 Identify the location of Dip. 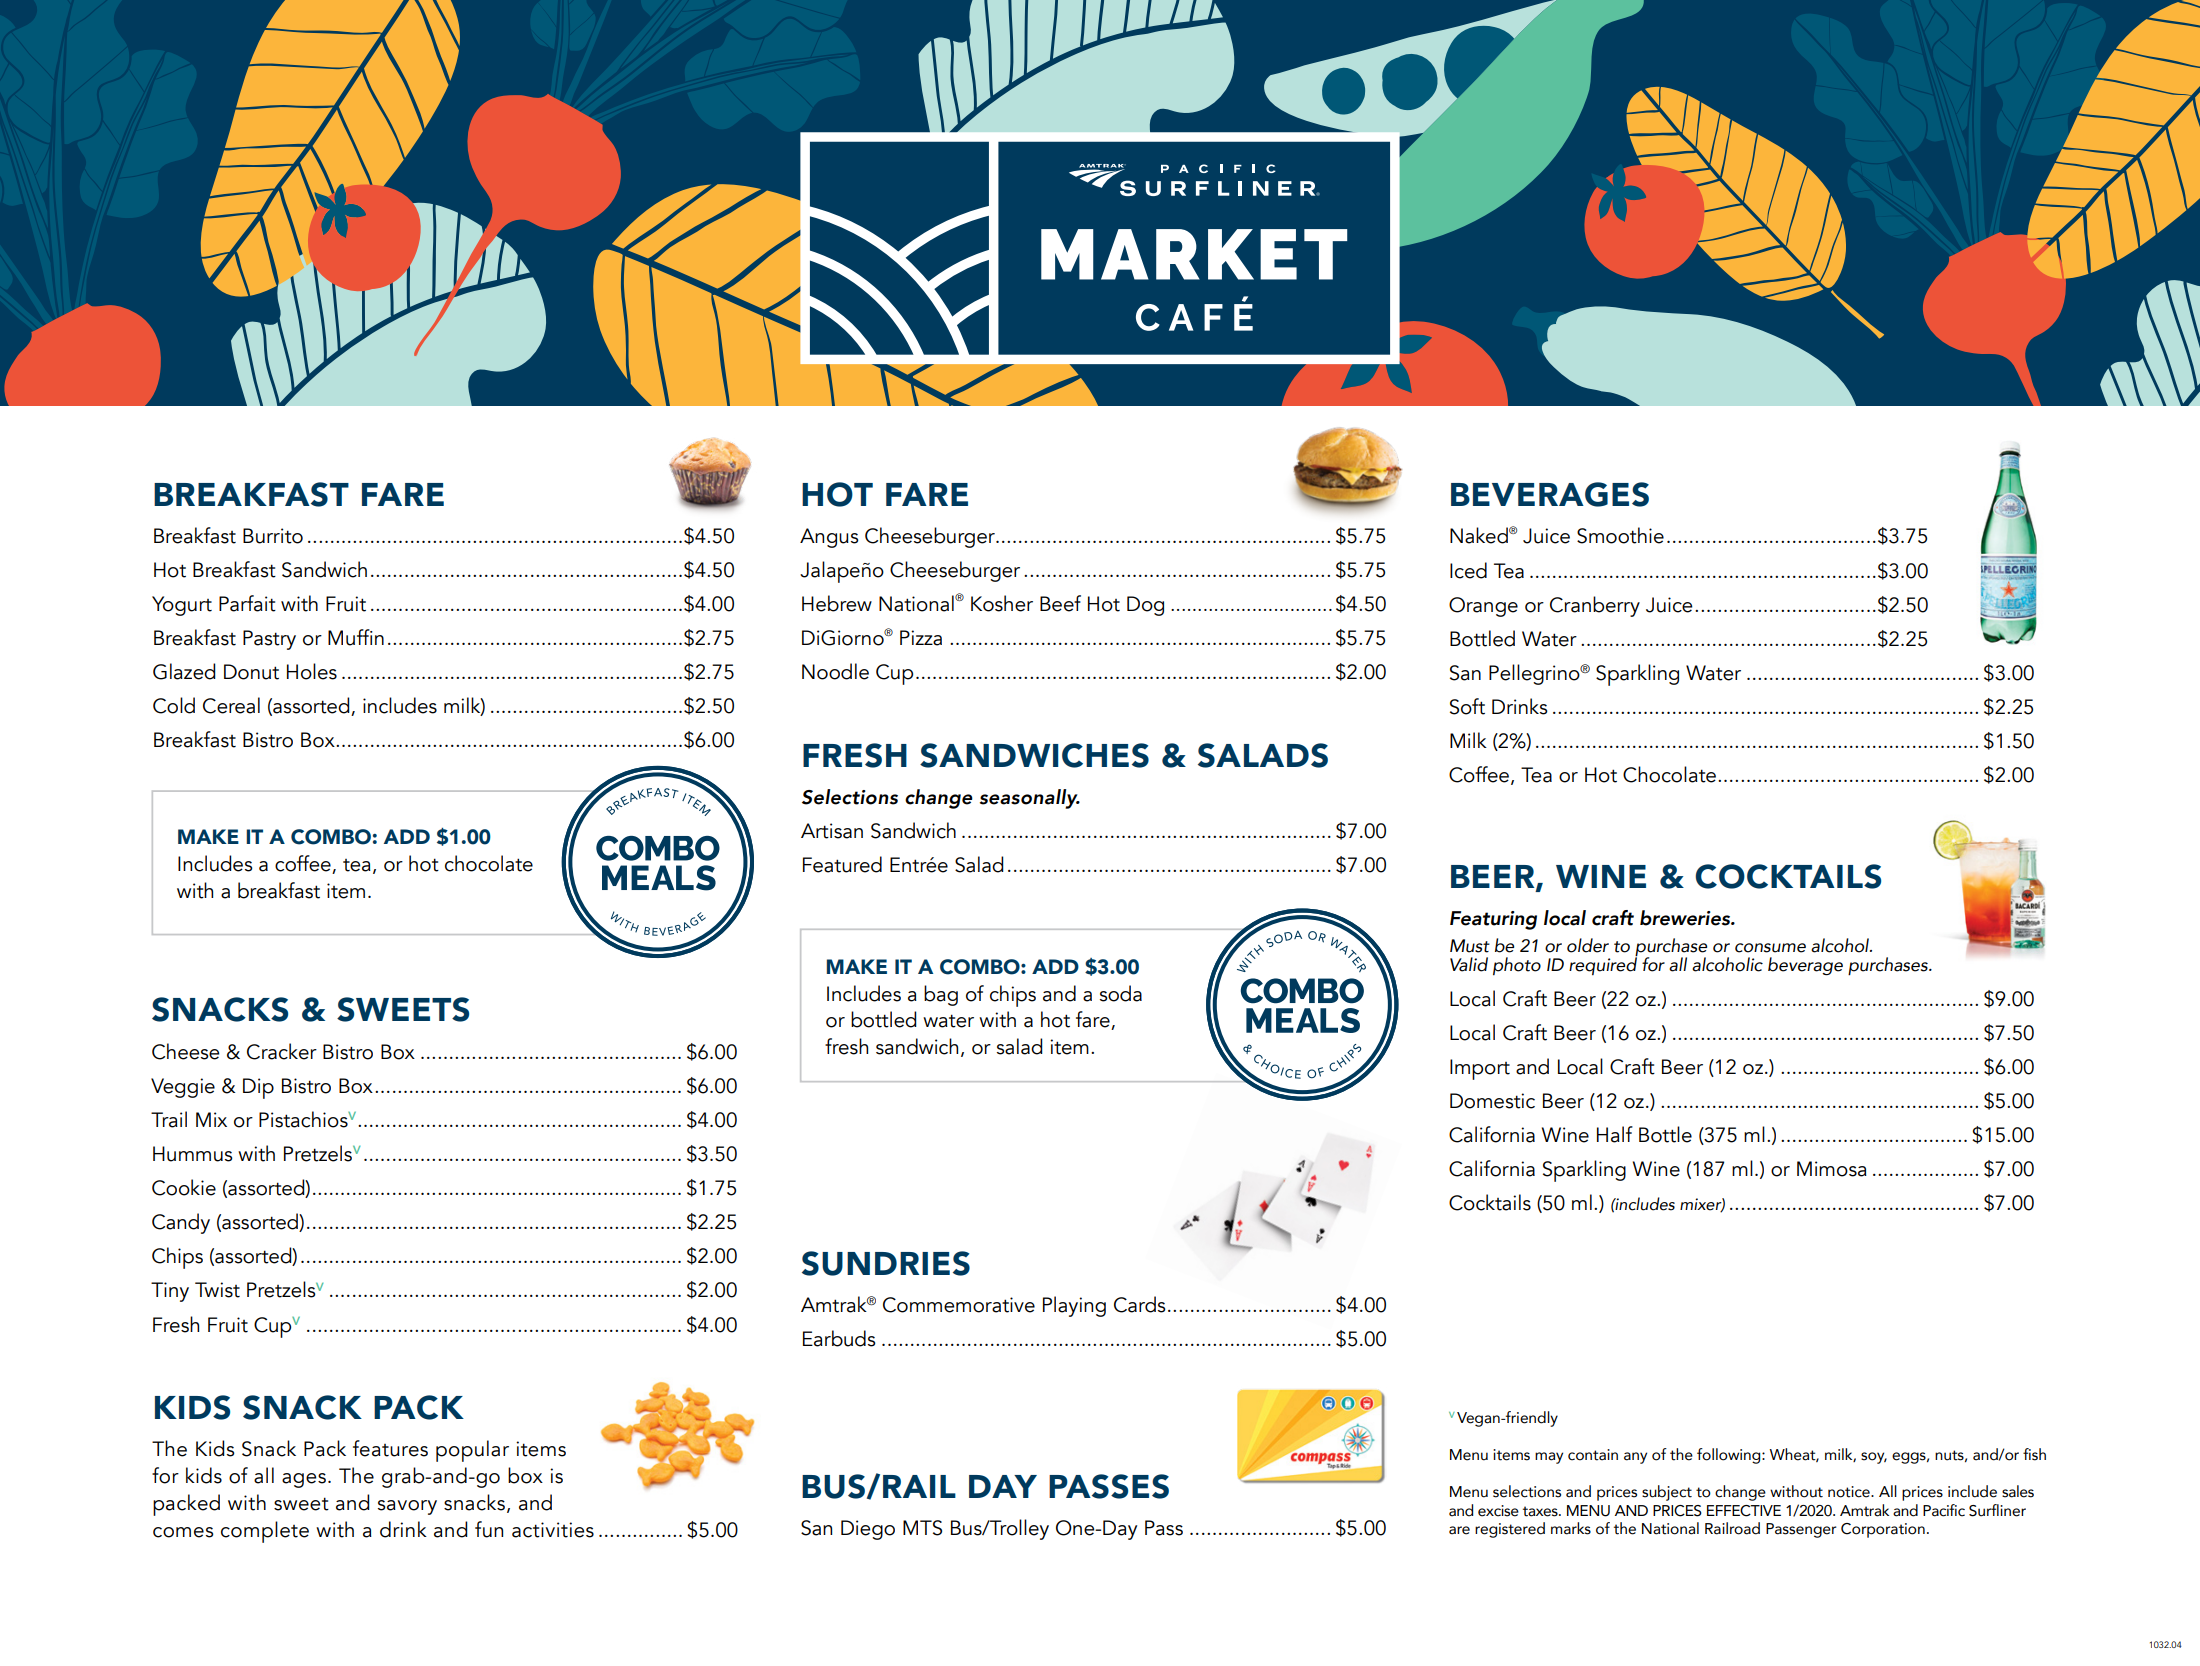
(258, 1088).
